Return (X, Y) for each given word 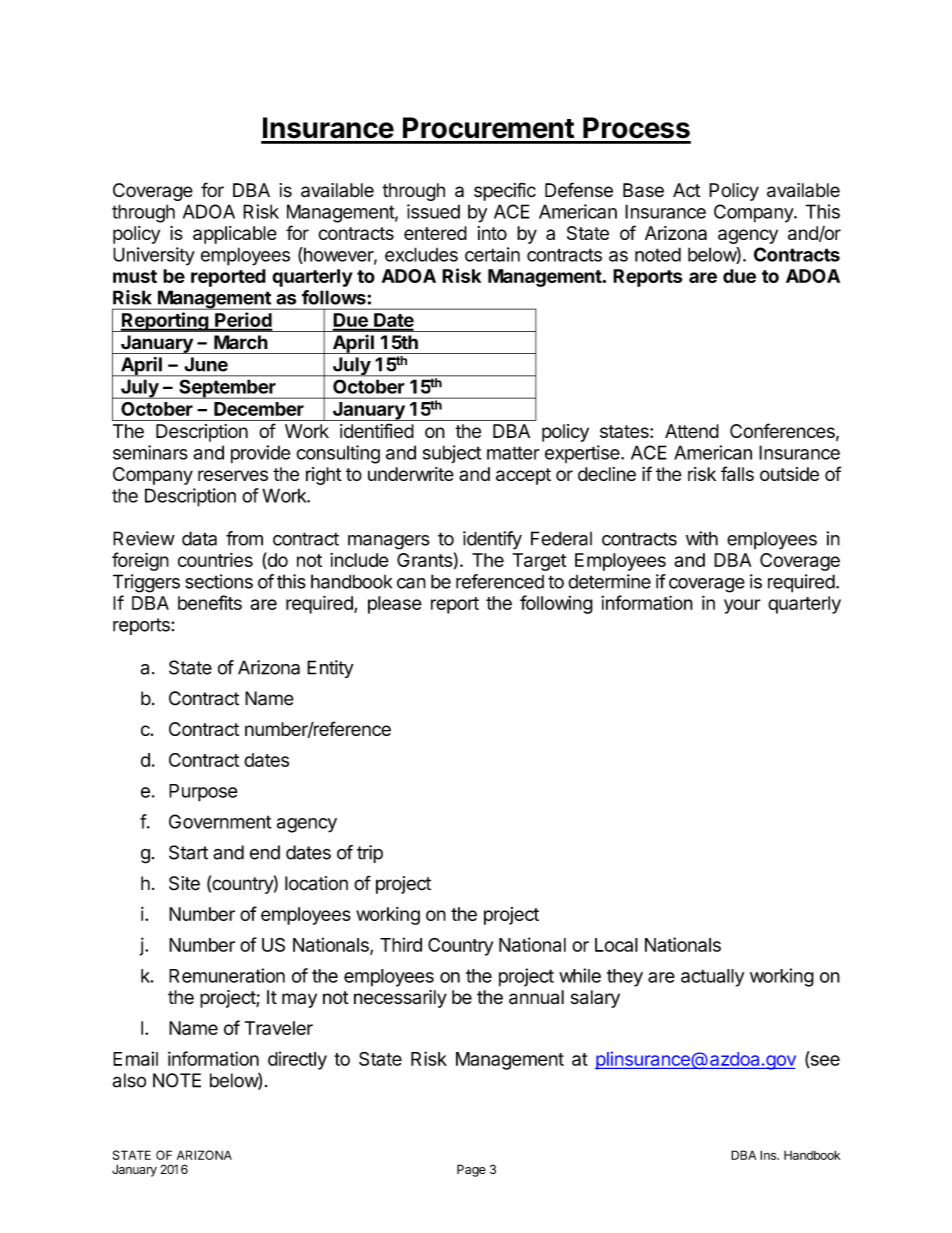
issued (433, 211)
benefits (210, 602)
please (395, 605)
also (129, 1080)
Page (471, 1170)
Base (643, 190)
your (742, 606)
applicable (235, 235)
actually (712, 978)
